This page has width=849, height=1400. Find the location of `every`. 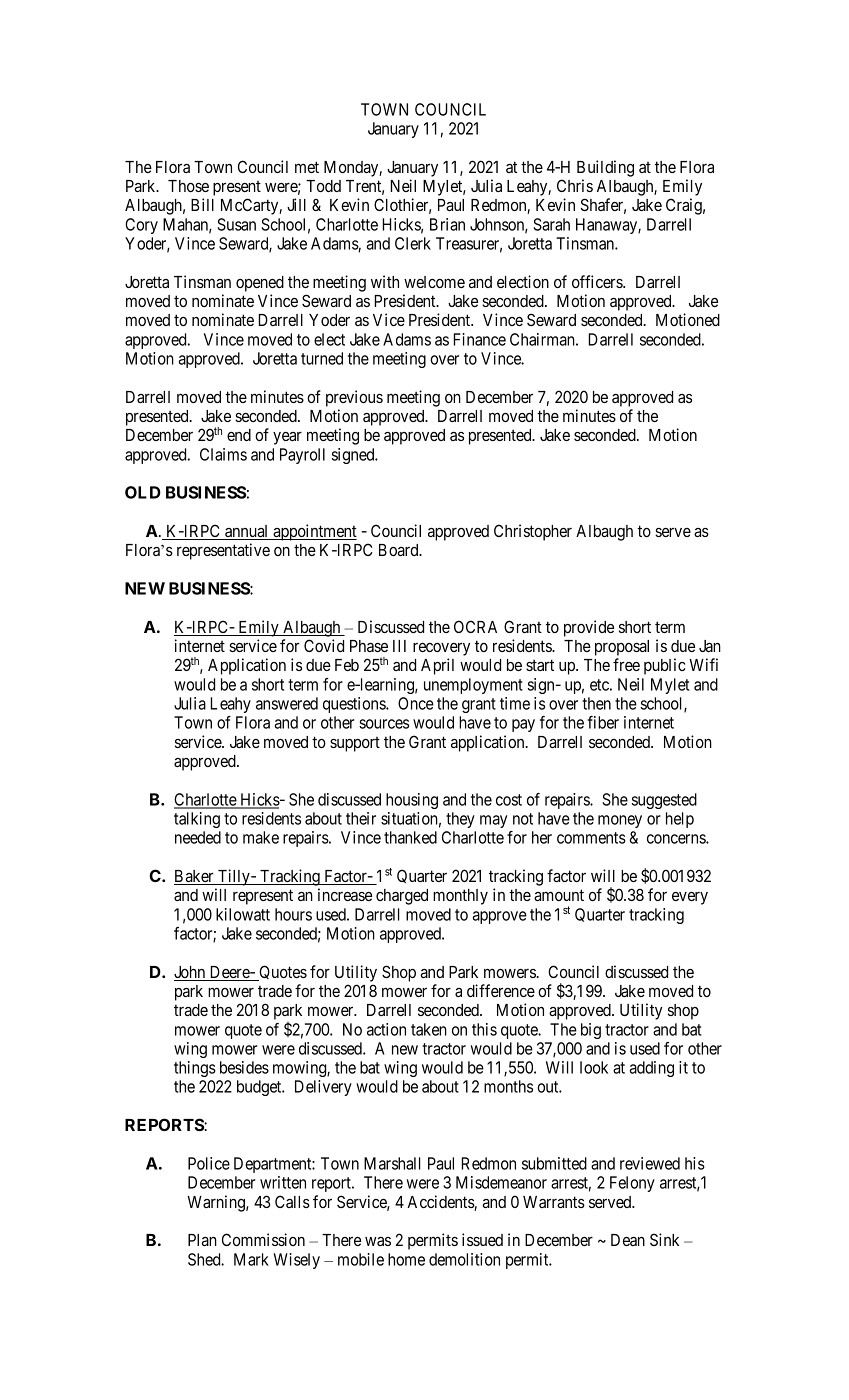

every is located at coordinates (690, 898).
